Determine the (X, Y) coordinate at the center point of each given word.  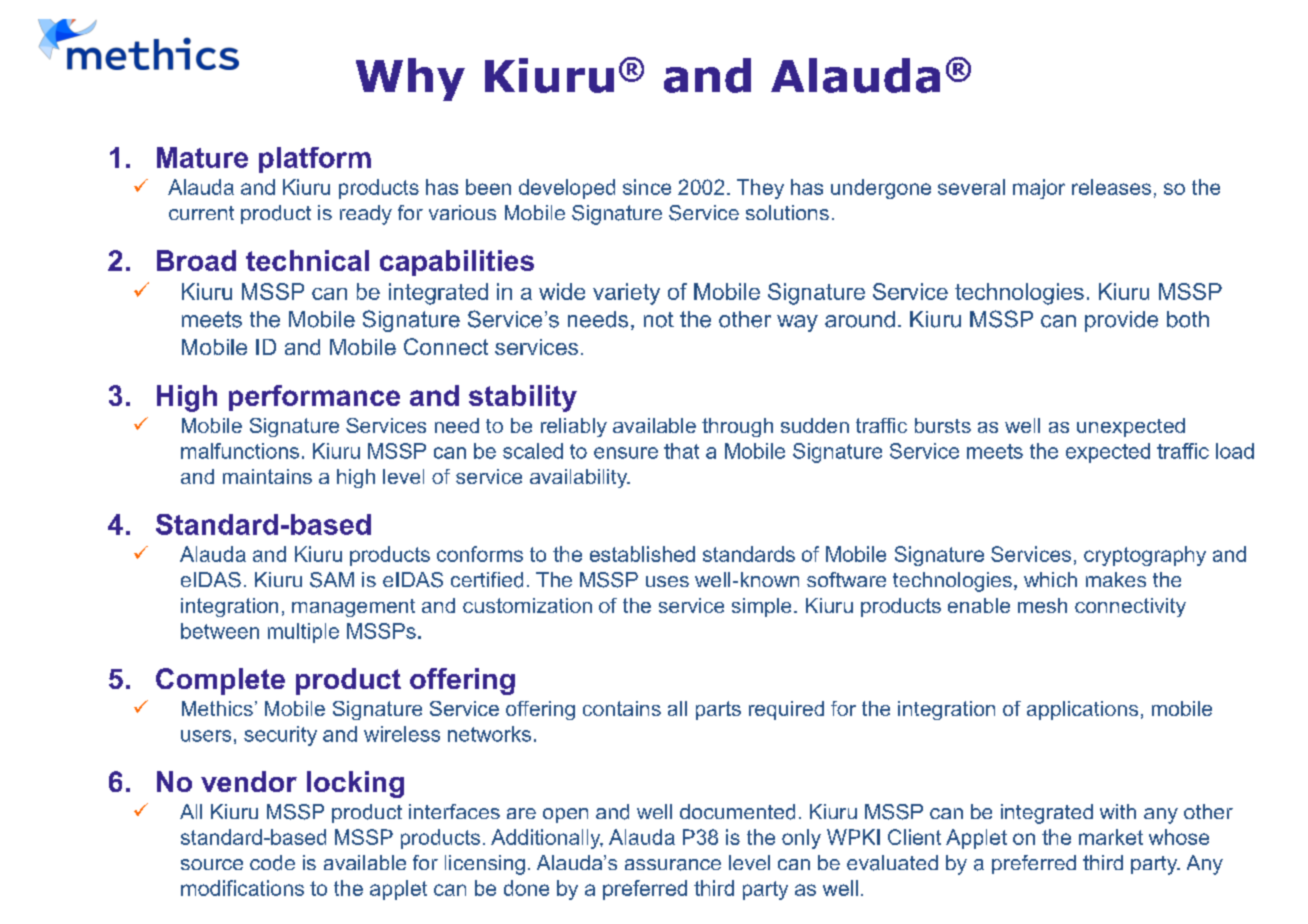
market (1111, 837)
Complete (220, 681)
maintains (267, 476)
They (760, 189)
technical (307, 260)
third (714, 888)
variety (626, 294)
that (681, 451)
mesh (1042, 605)
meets (995, 451)
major (1039, 189)
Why (410, 79)
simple (761, 607)
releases (1111, 187)
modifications (242, 888)
